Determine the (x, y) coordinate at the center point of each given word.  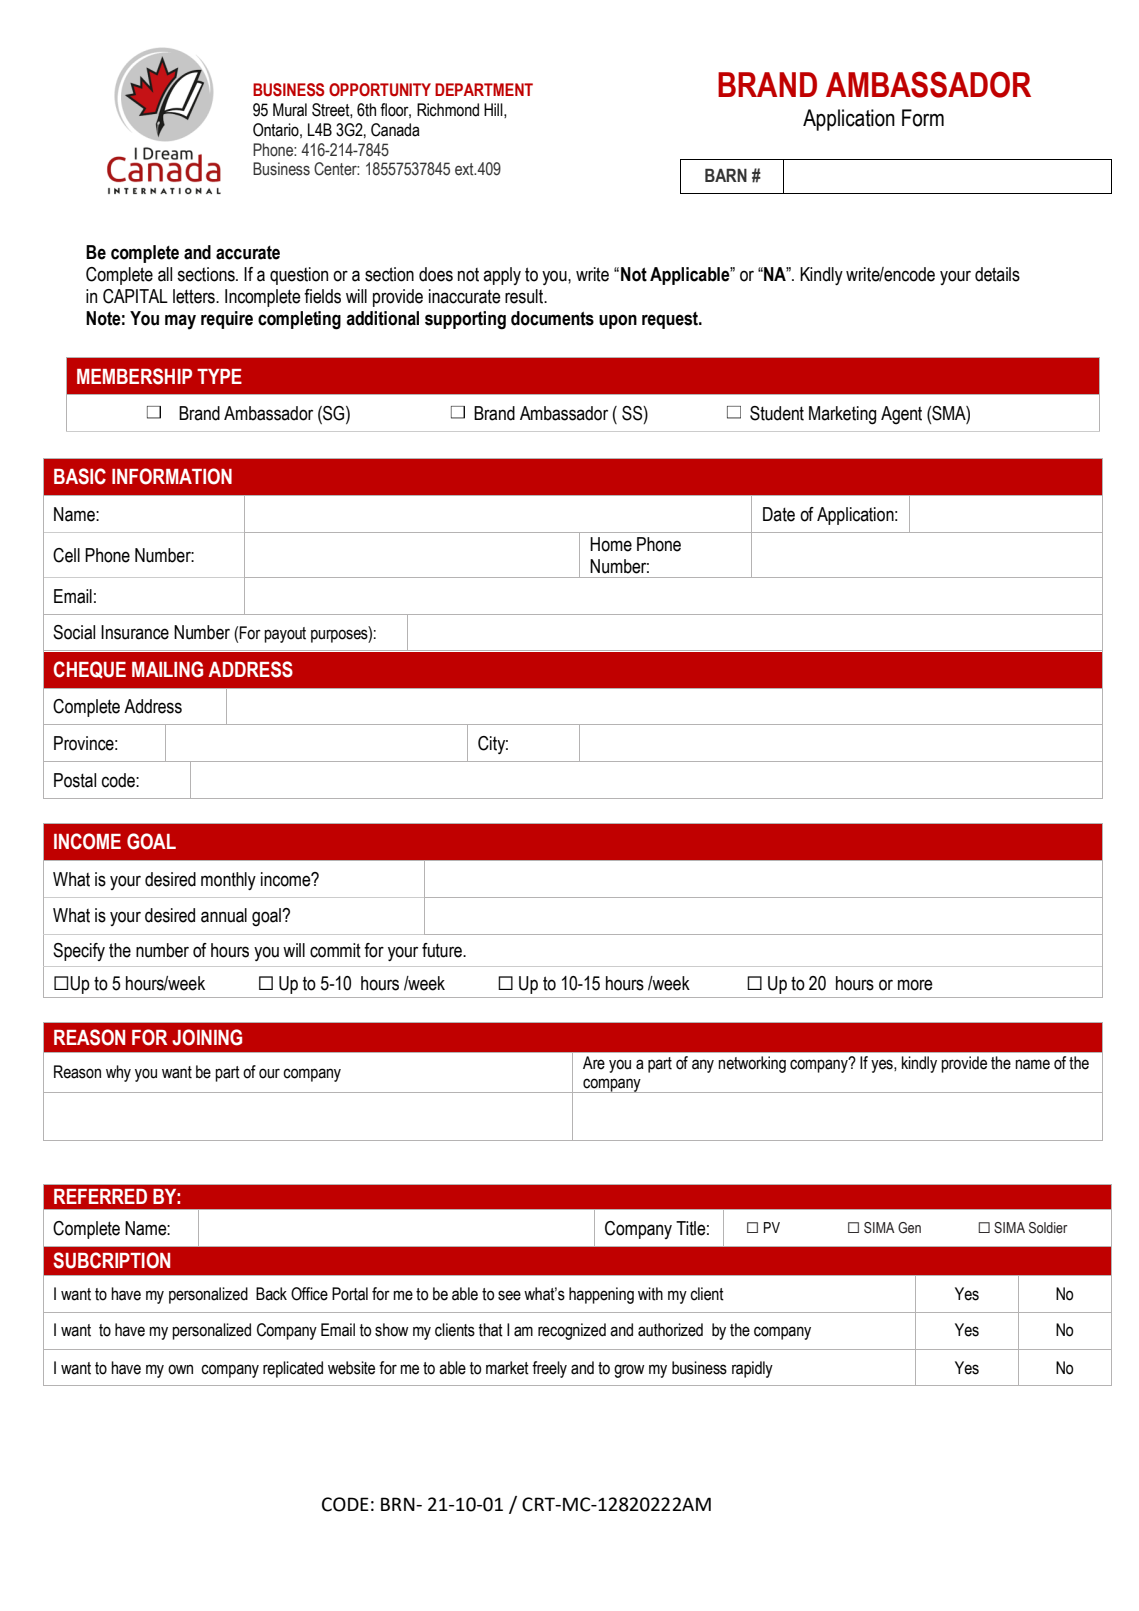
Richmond (448, 110)
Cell (66, 555)
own (180, 1369)
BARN (726, 175)
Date (779, 514)
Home (611, 544)
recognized (572, 1331)
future (443, 950)
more (915, 985)
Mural (290, 110)
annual (224, 915)
